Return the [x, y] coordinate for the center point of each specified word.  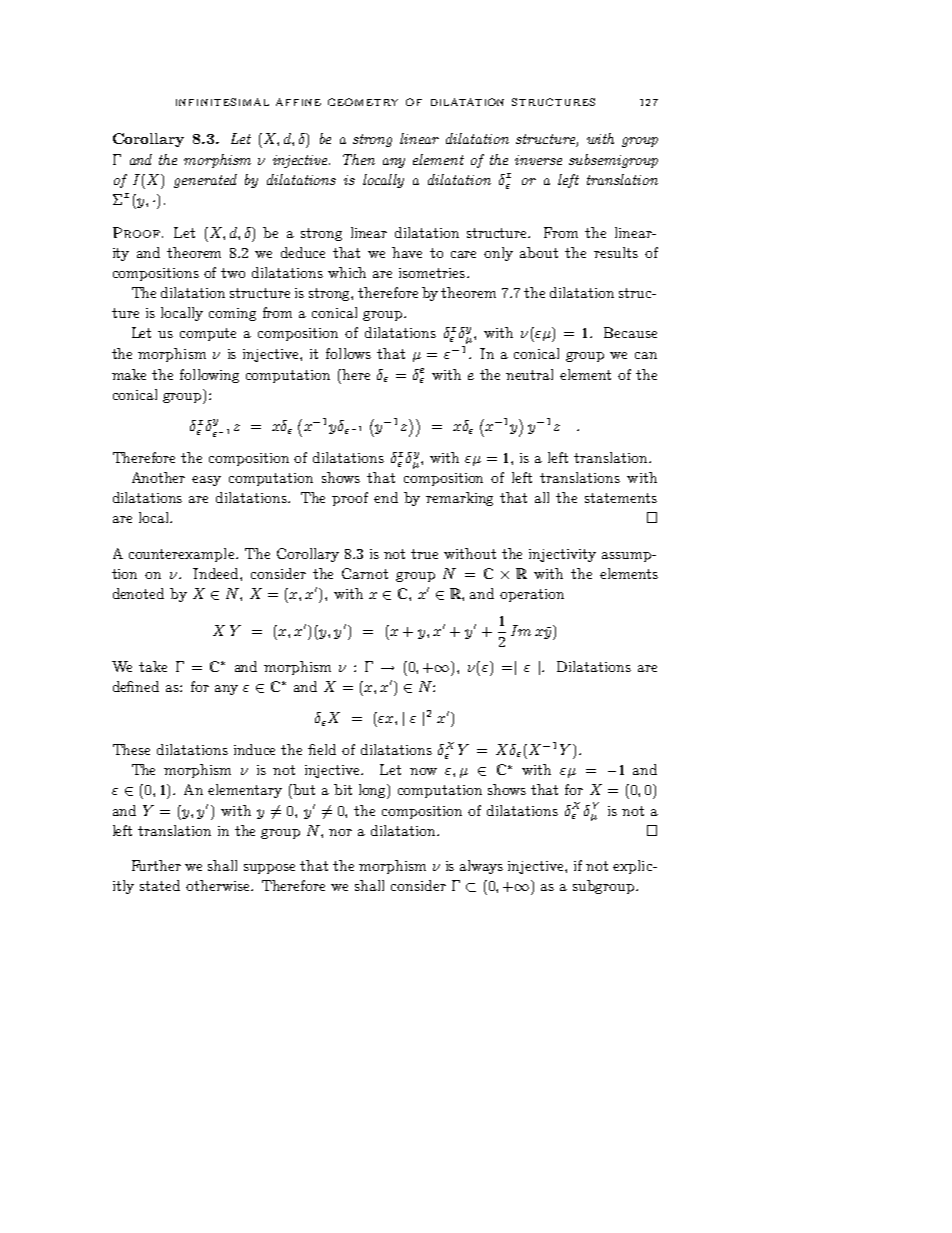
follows [348, 353]
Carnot [365, 573]
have [407, 252]
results [616, 252]
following [209, 376]
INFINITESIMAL [222, 102]
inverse [538, 160]
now [423, 771]
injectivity [562, 555]
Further [156, 865]
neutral [529, 374]
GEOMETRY [363, 102]
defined [136, 686]
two [233, 273]
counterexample [183, 555]
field [322, 749]
